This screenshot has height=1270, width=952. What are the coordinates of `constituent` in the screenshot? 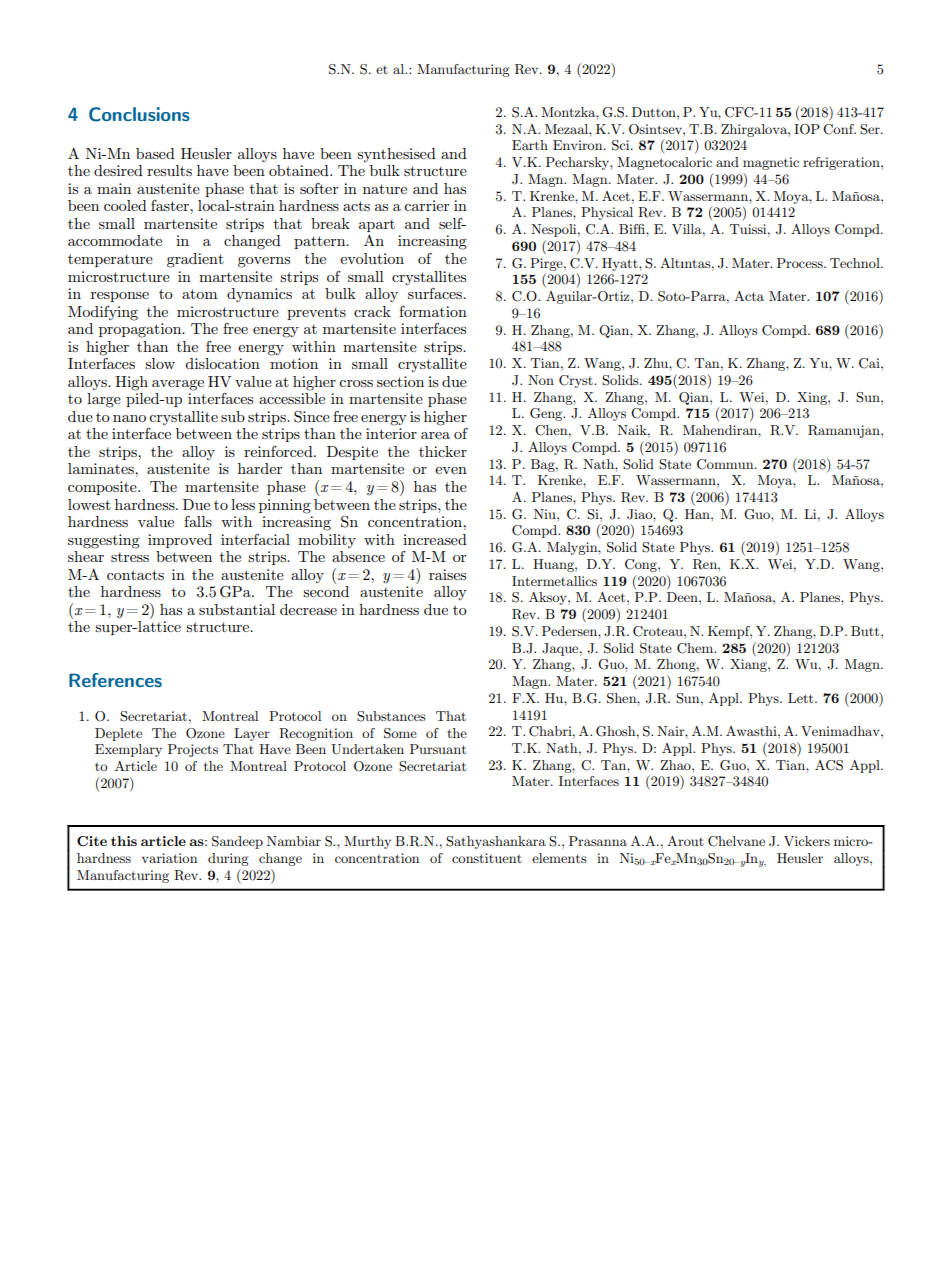 It's located at (487, 858).
